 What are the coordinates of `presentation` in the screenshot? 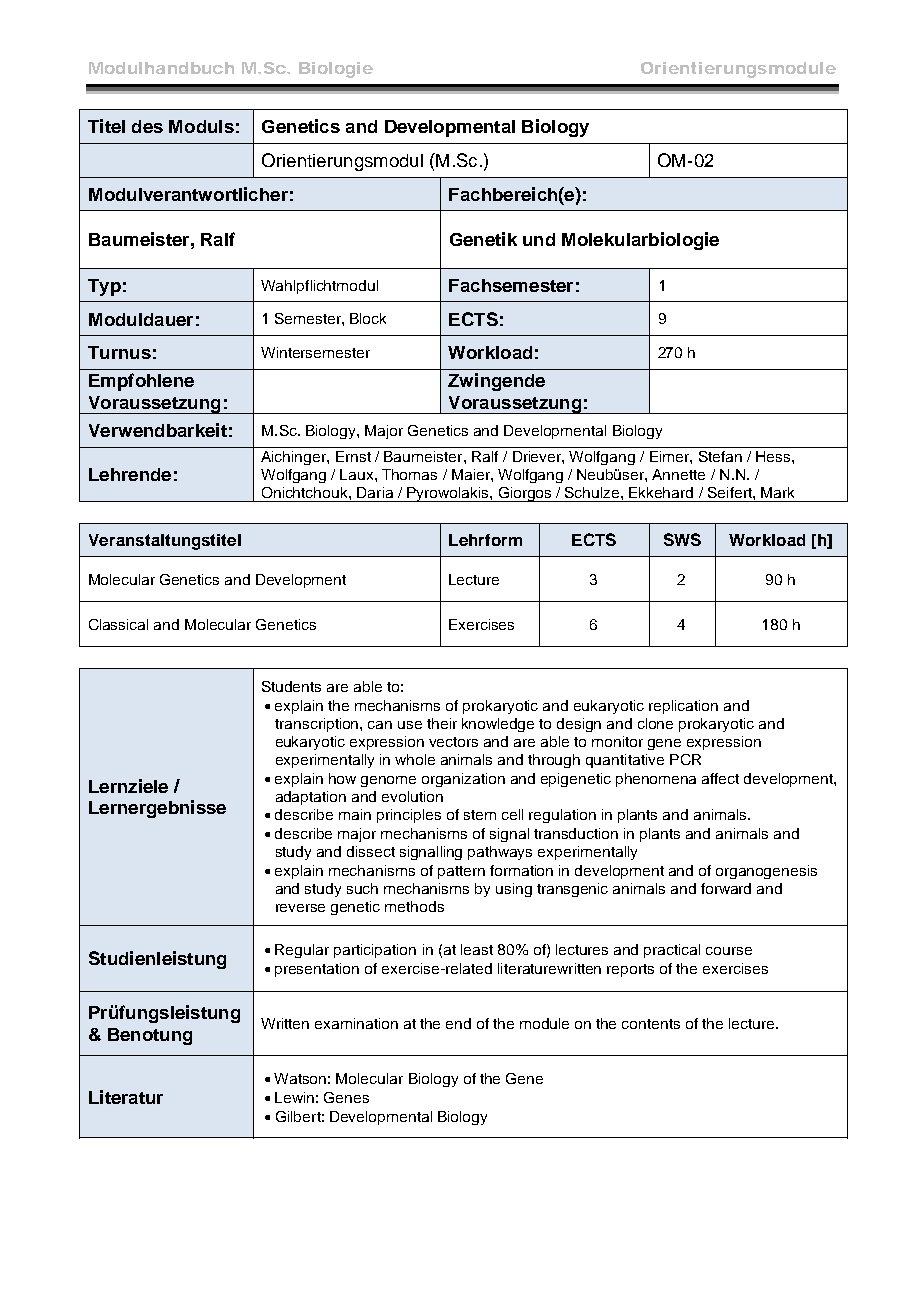 It's located at (317, 970).
